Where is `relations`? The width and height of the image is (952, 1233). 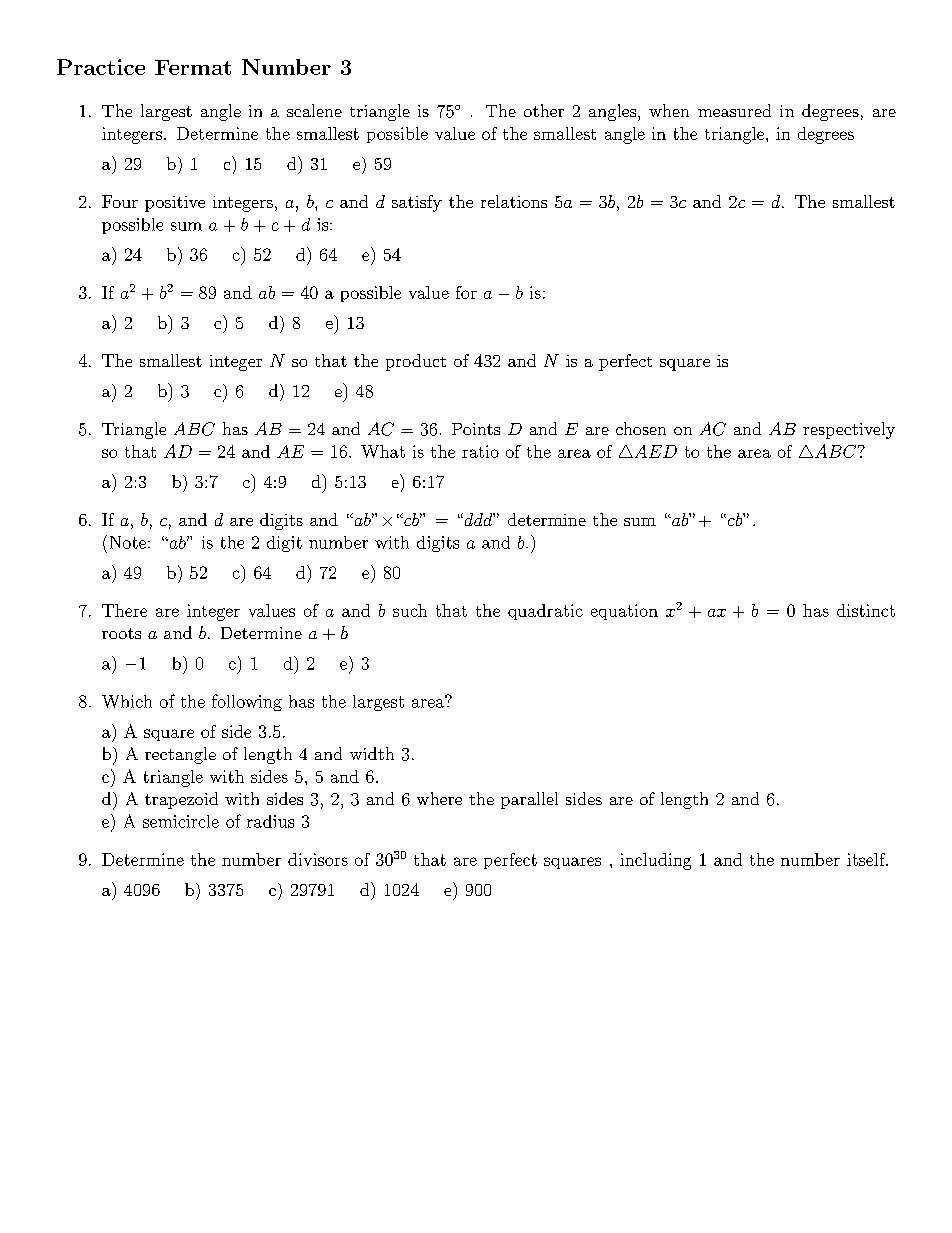
relations is located at coordinates (514, 201).
